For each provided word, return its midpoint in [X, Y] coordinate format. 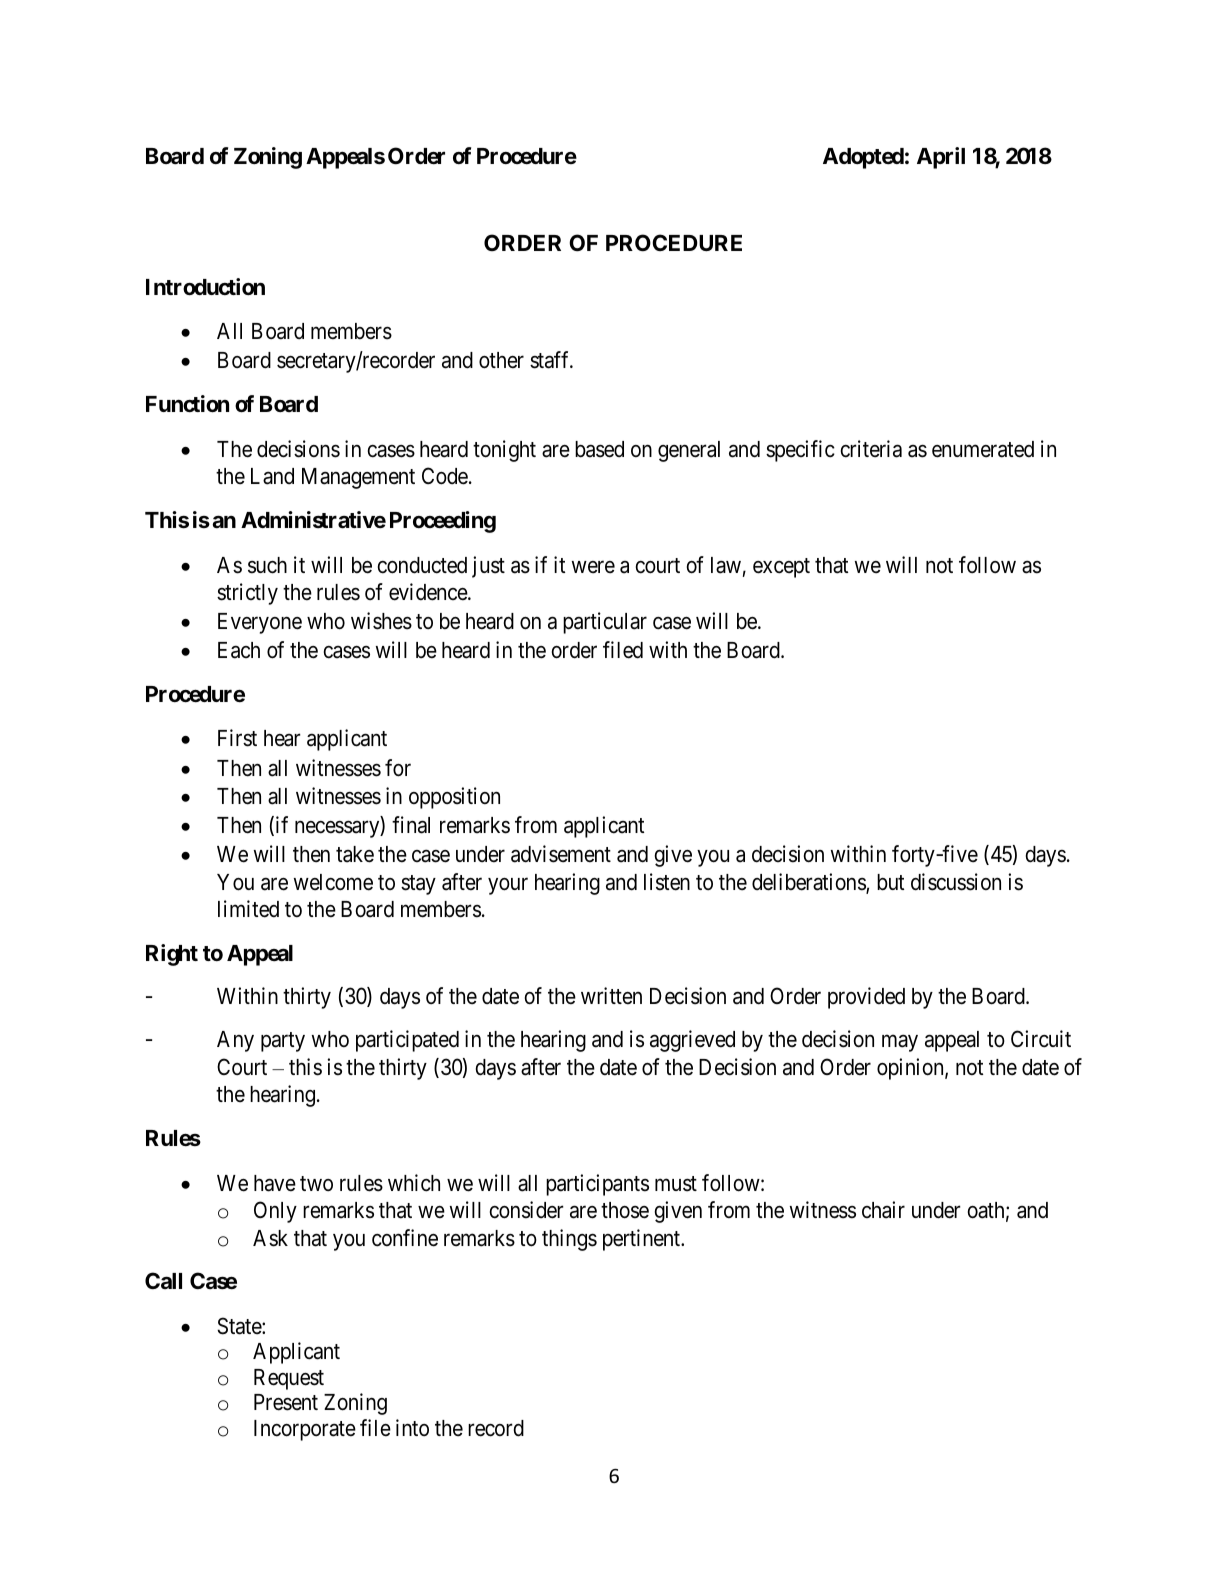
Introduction [205, 286]
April [941, 158]
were [593, 567]
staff [551, 360]
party [283, 1042]
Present [286, 1402]
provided [866, 998]
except [781, 568]
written [611, 996]
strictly [247, 594]
